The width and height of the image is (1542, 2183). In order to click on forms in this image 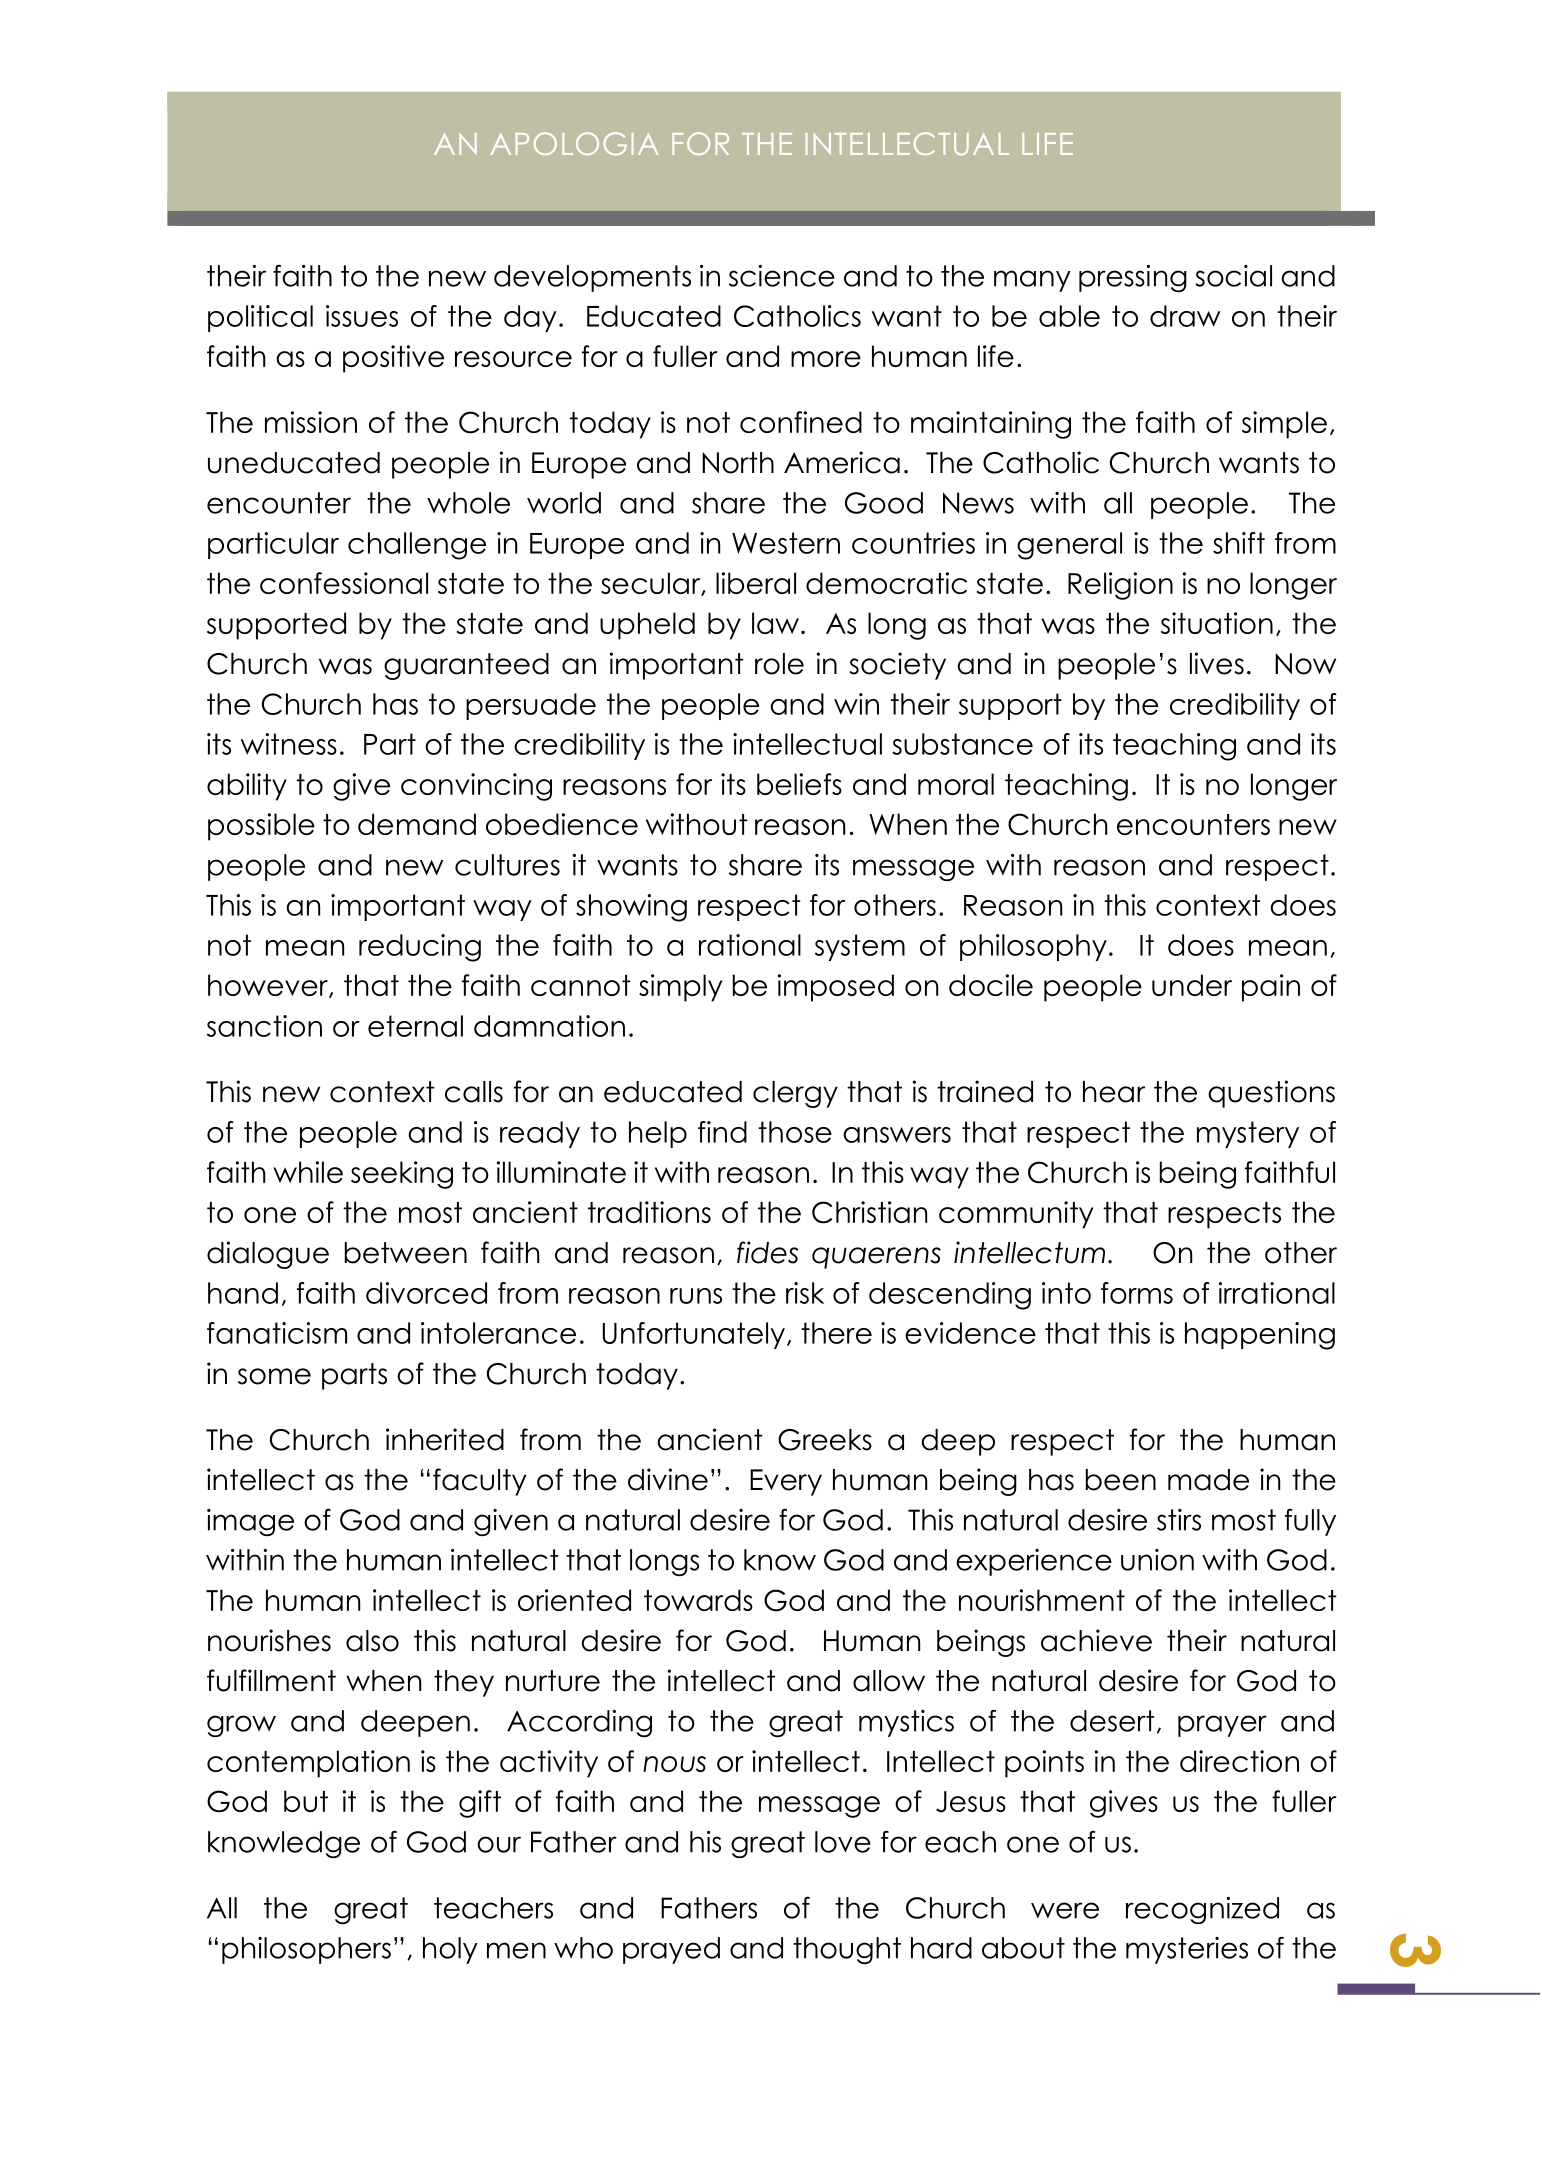, I will do `click(1137, 1293)`.
